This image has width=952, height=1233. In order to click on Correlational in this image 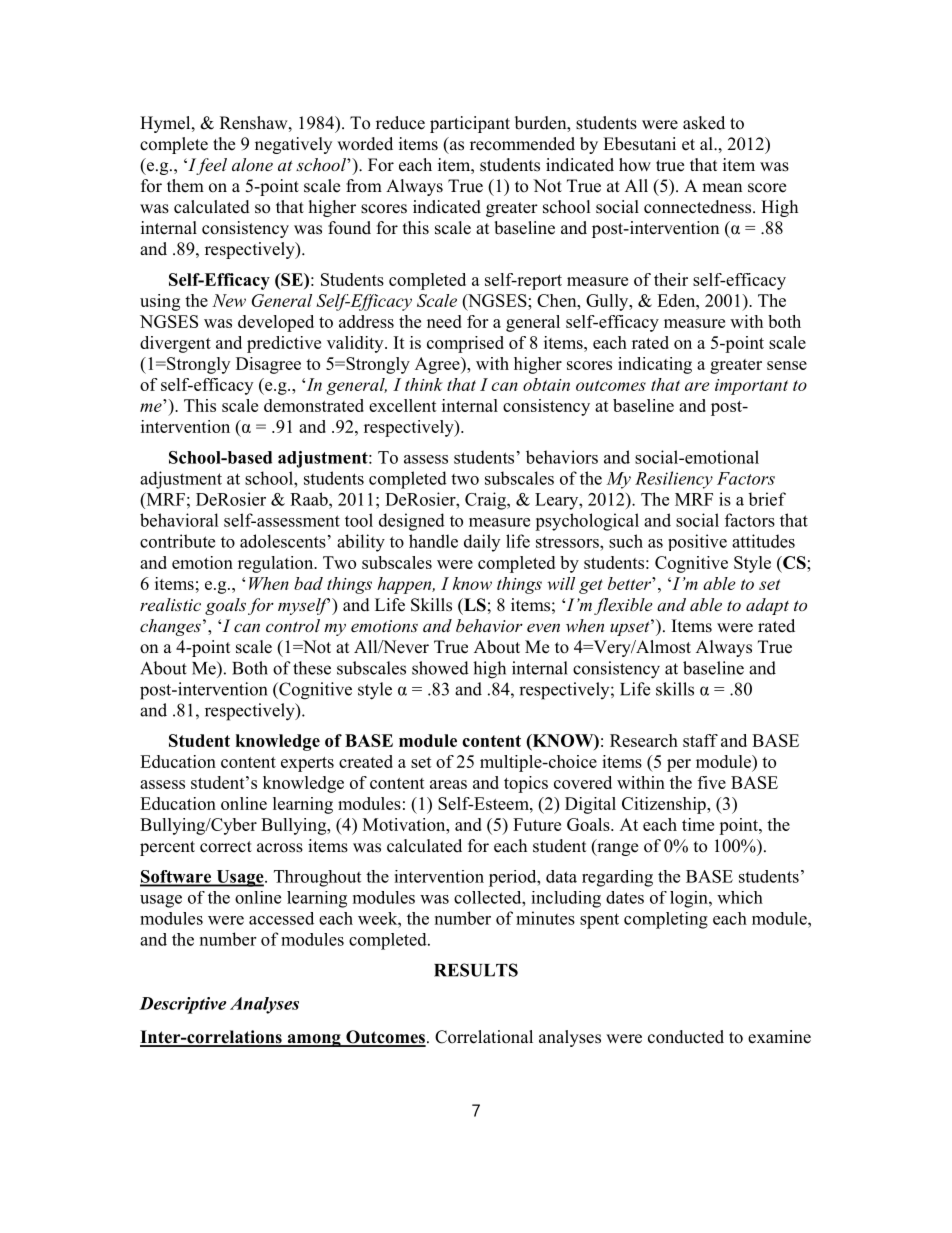, I will do `click(484, 1037)`.
